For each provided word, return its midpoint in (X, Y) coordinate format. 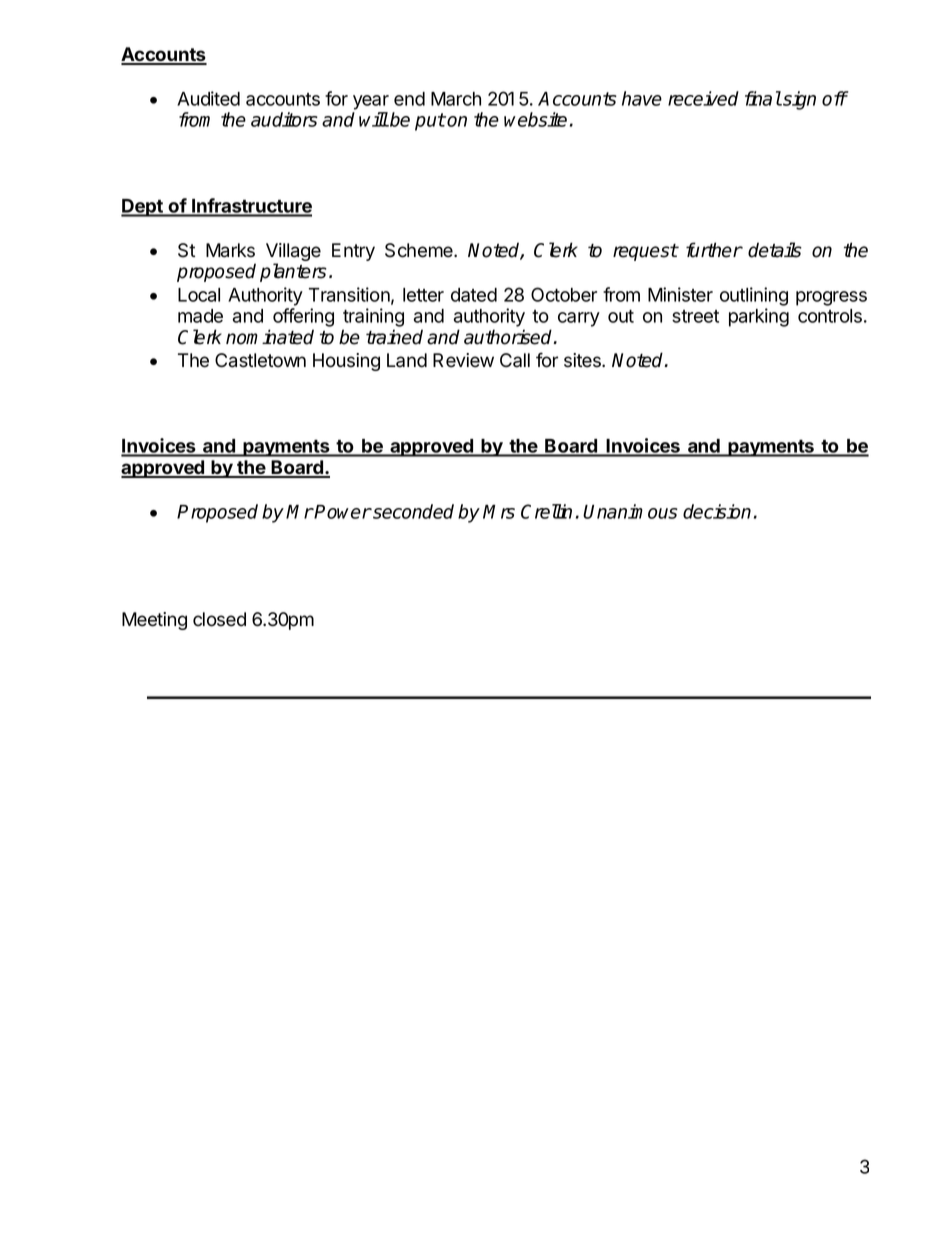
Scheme (420, 250)
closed (219, 619)
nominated (270, 337)
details (775, 250)
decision (717, 511)
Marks (230, 250)
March (456, 99)
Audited (208, 98)
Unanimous (630, 511)
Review (463, 360)
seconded (412, 511)
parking (759, 317)
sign (798, 100)
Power (342, 512)
